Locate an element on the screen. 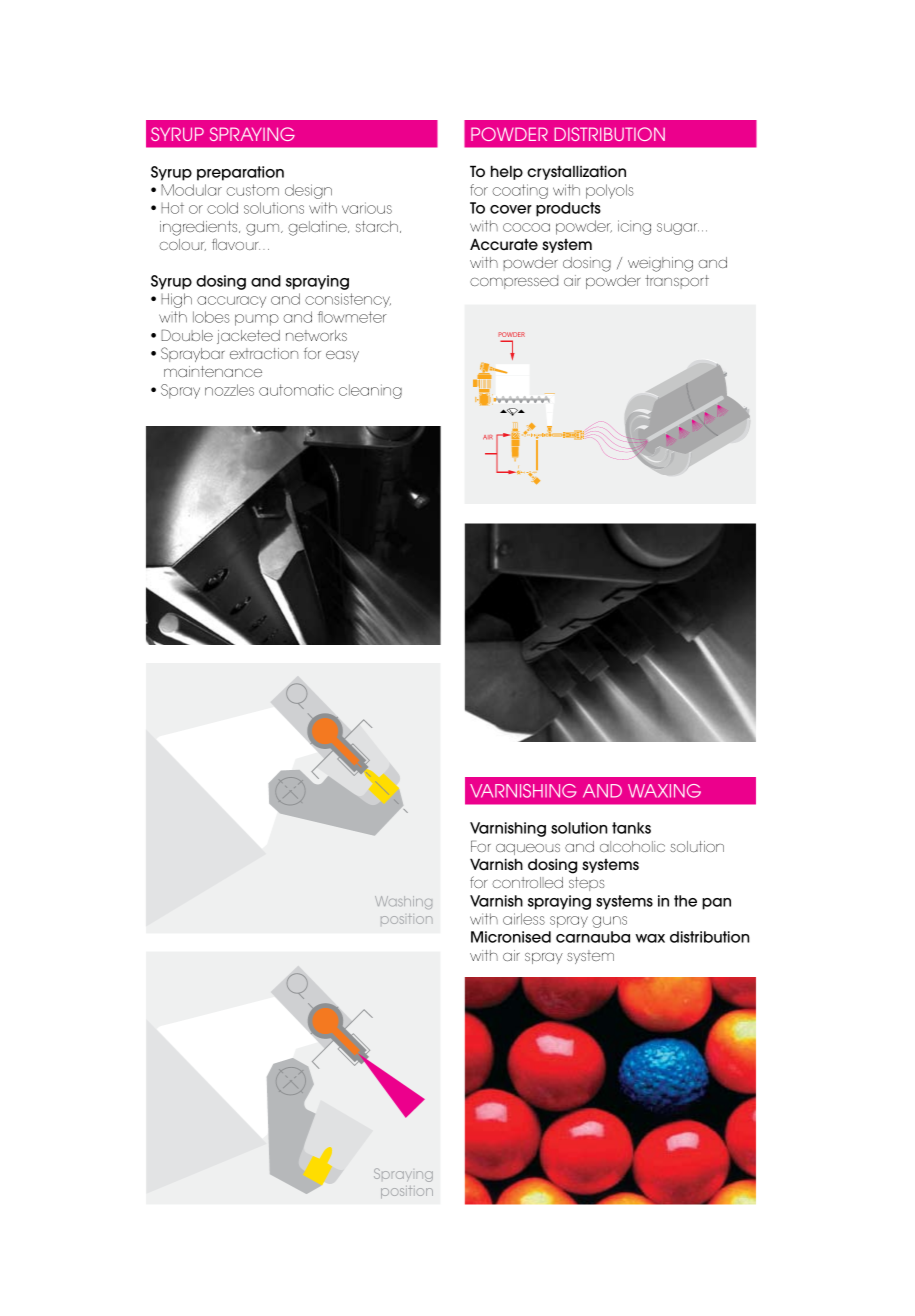 This screenshot has height=1316, width=915. tanks is located at coordinates (631, 828).
